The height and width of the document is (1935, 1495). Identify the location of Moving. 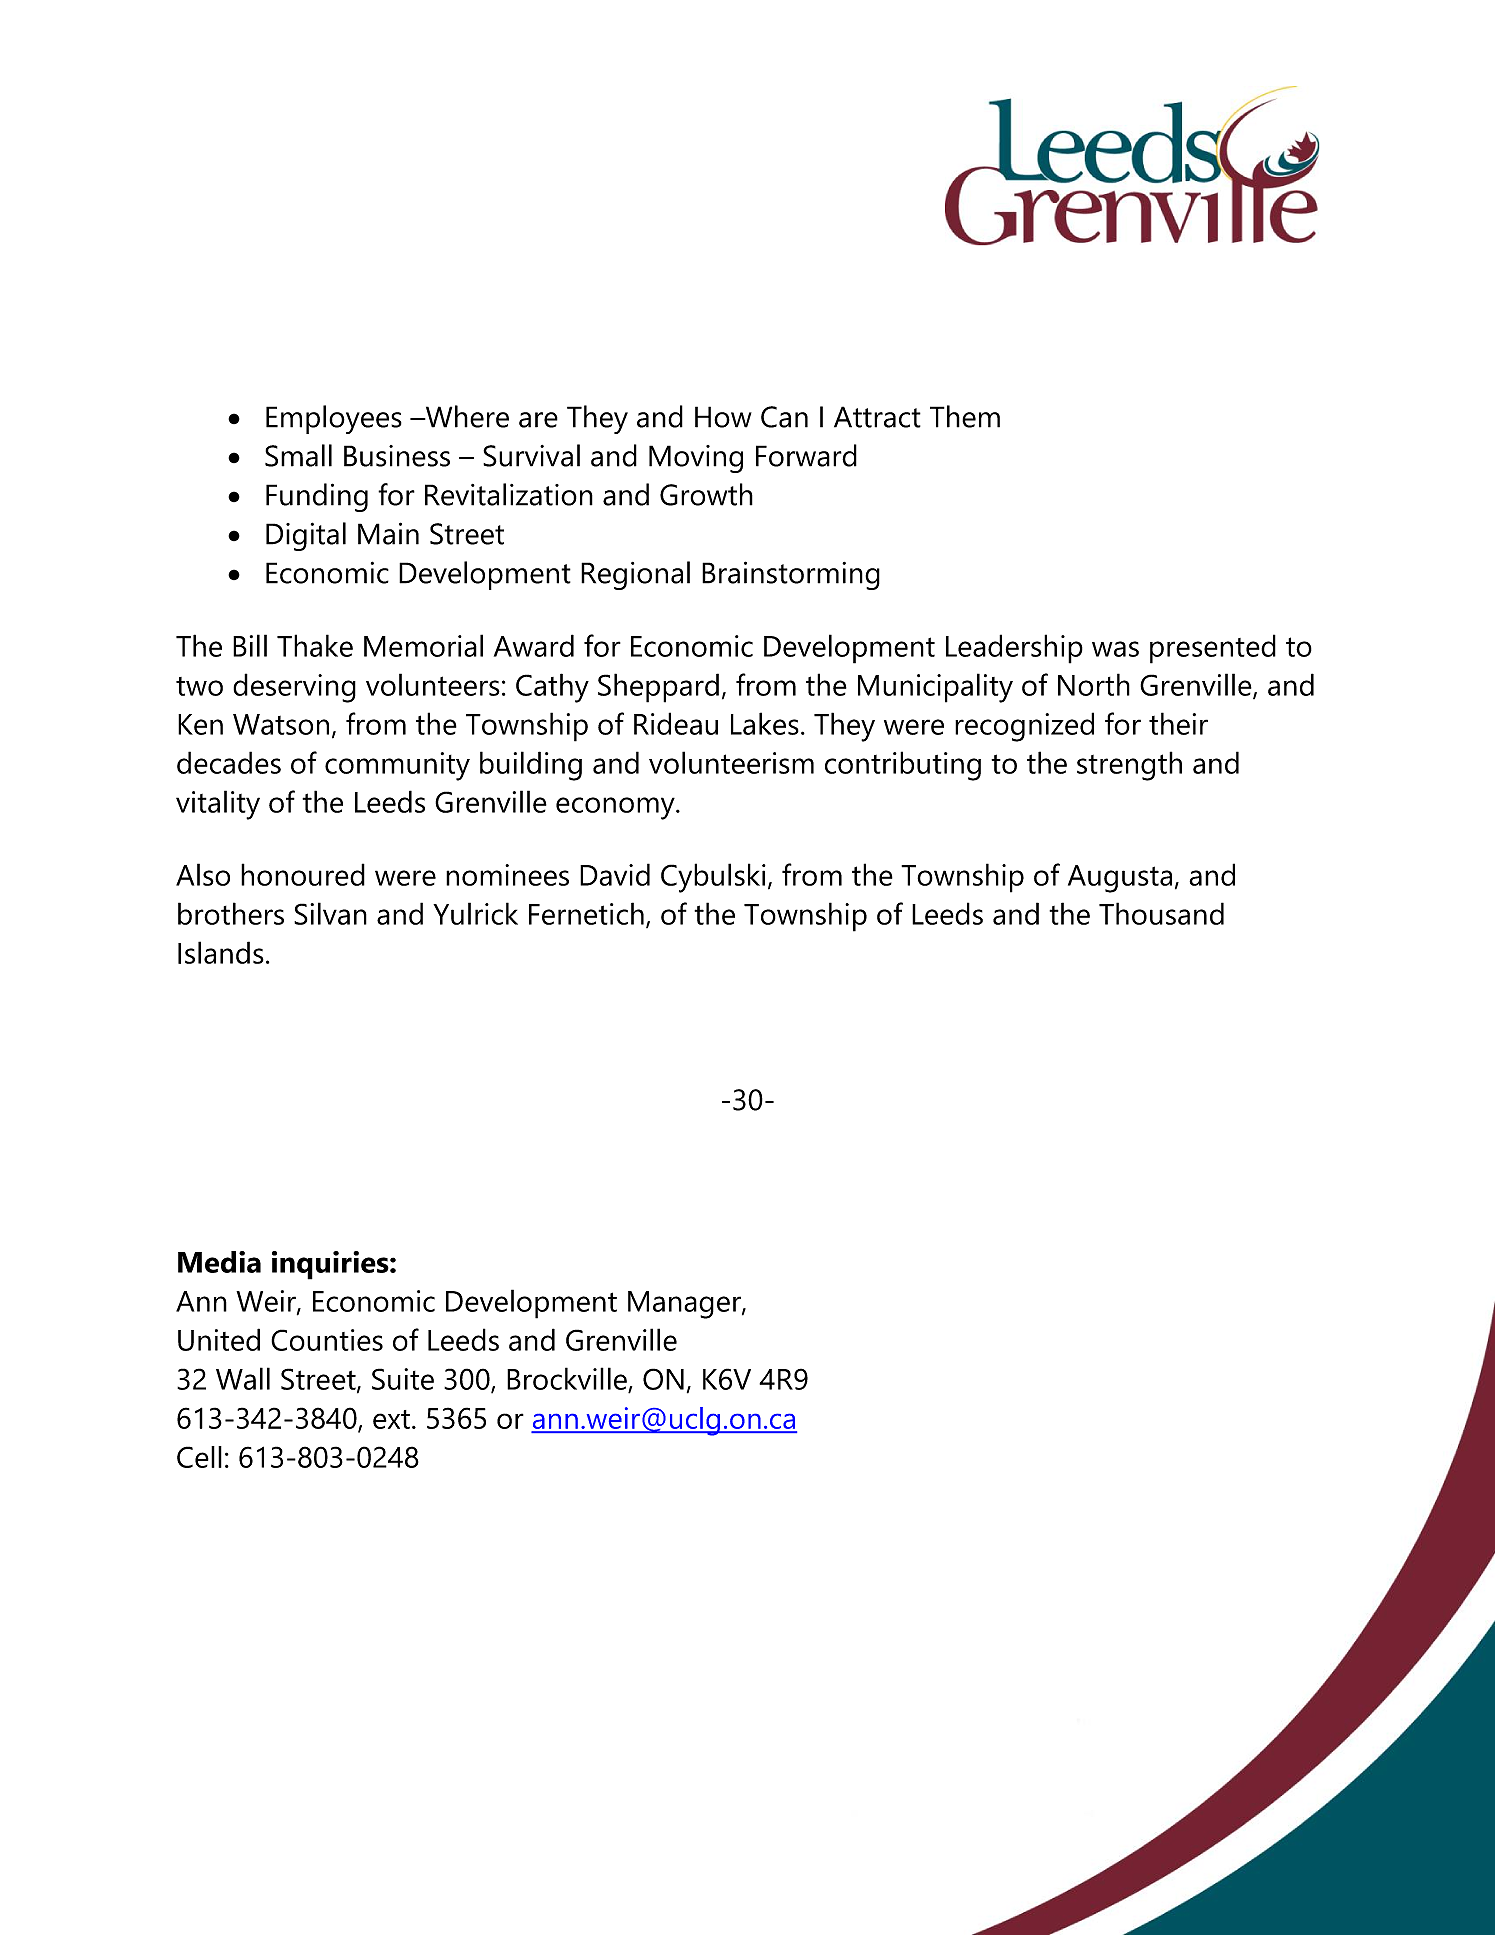
(696, 459).
